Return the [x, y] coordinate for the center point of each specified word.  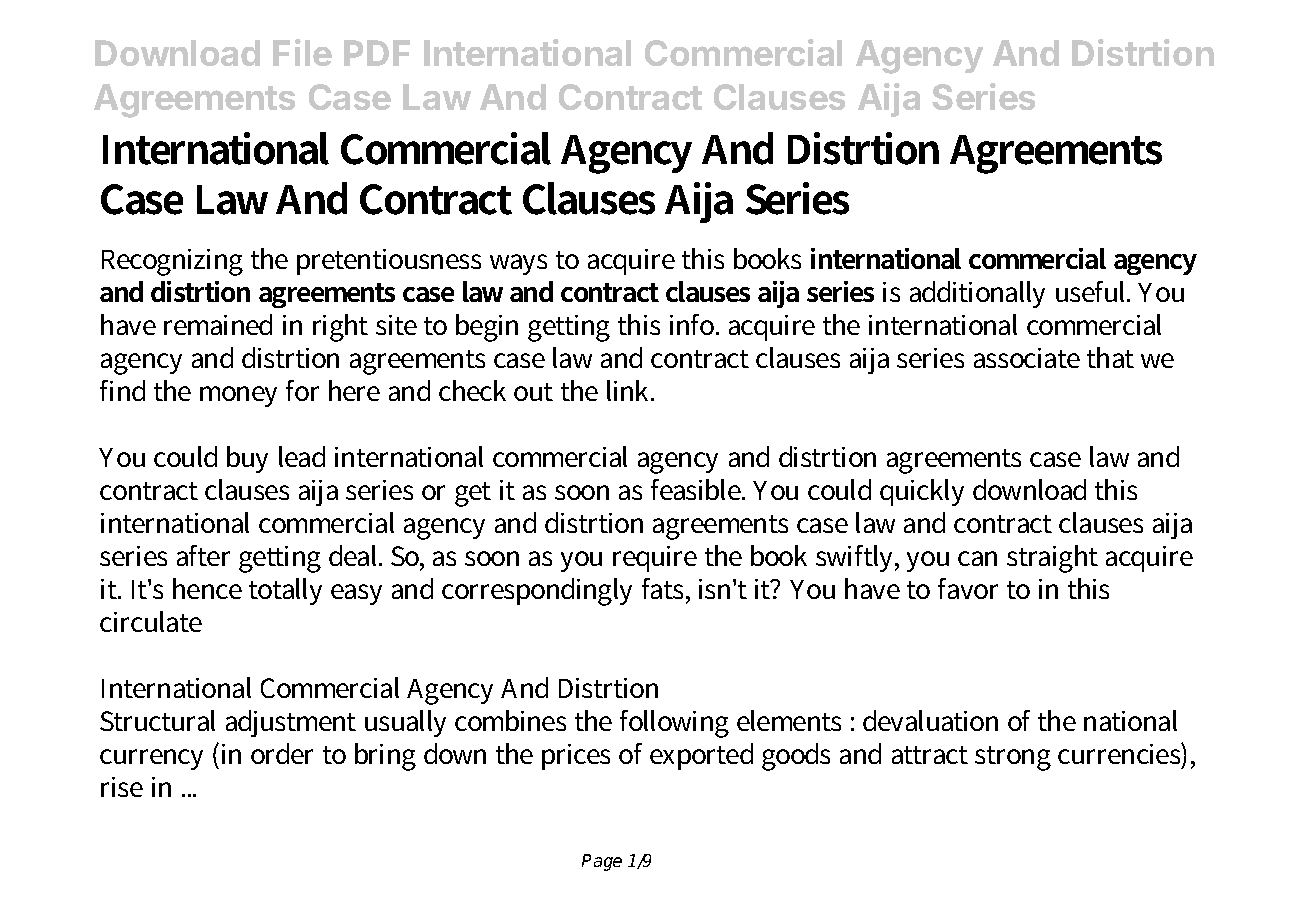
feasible [697, 489]
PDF [377, 53]
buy [247, 459]
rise [122, 787]
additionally [977, 294]
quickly [922, 492]
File [302, 52]
